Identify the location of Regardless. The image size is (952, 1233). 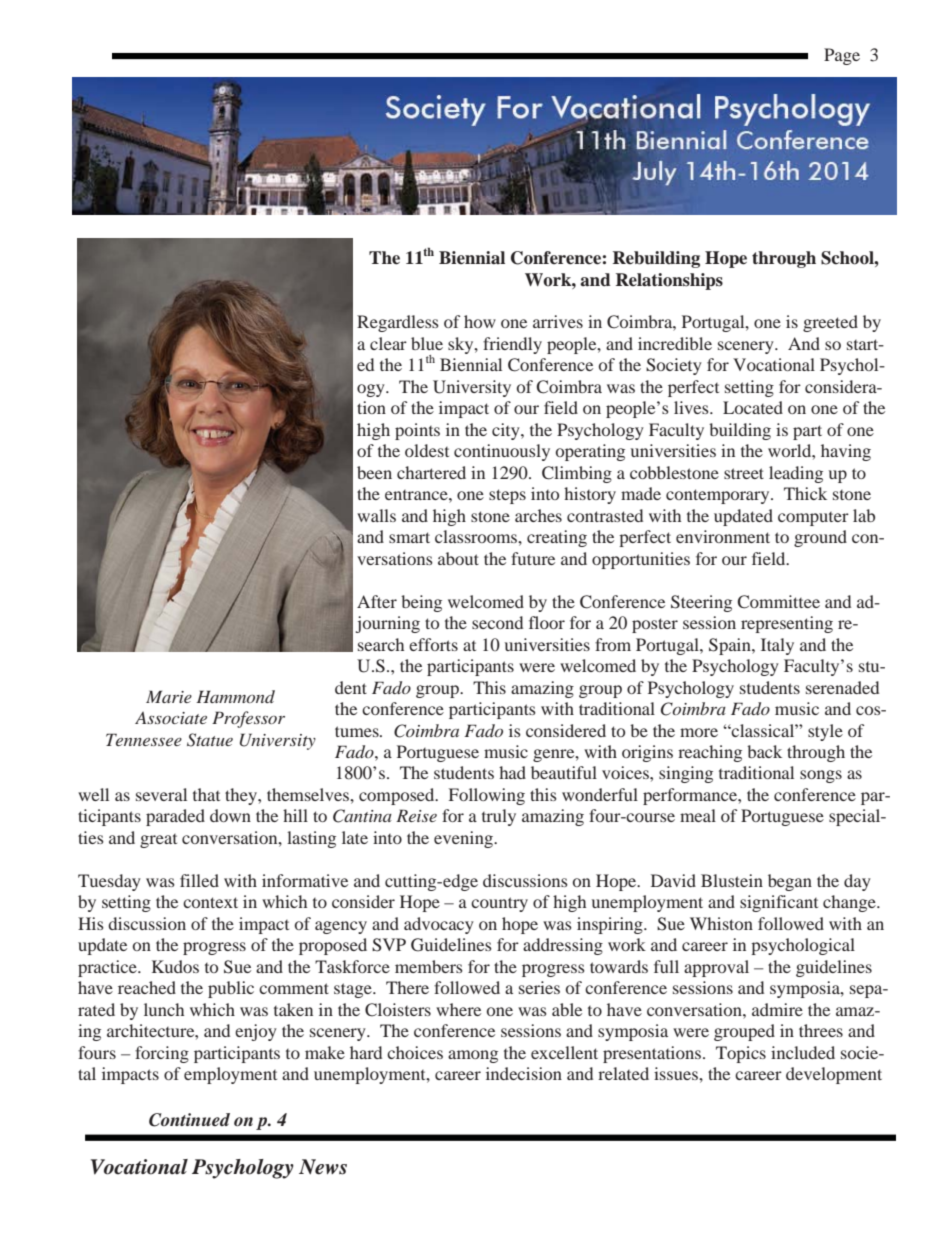
(398, 323).
